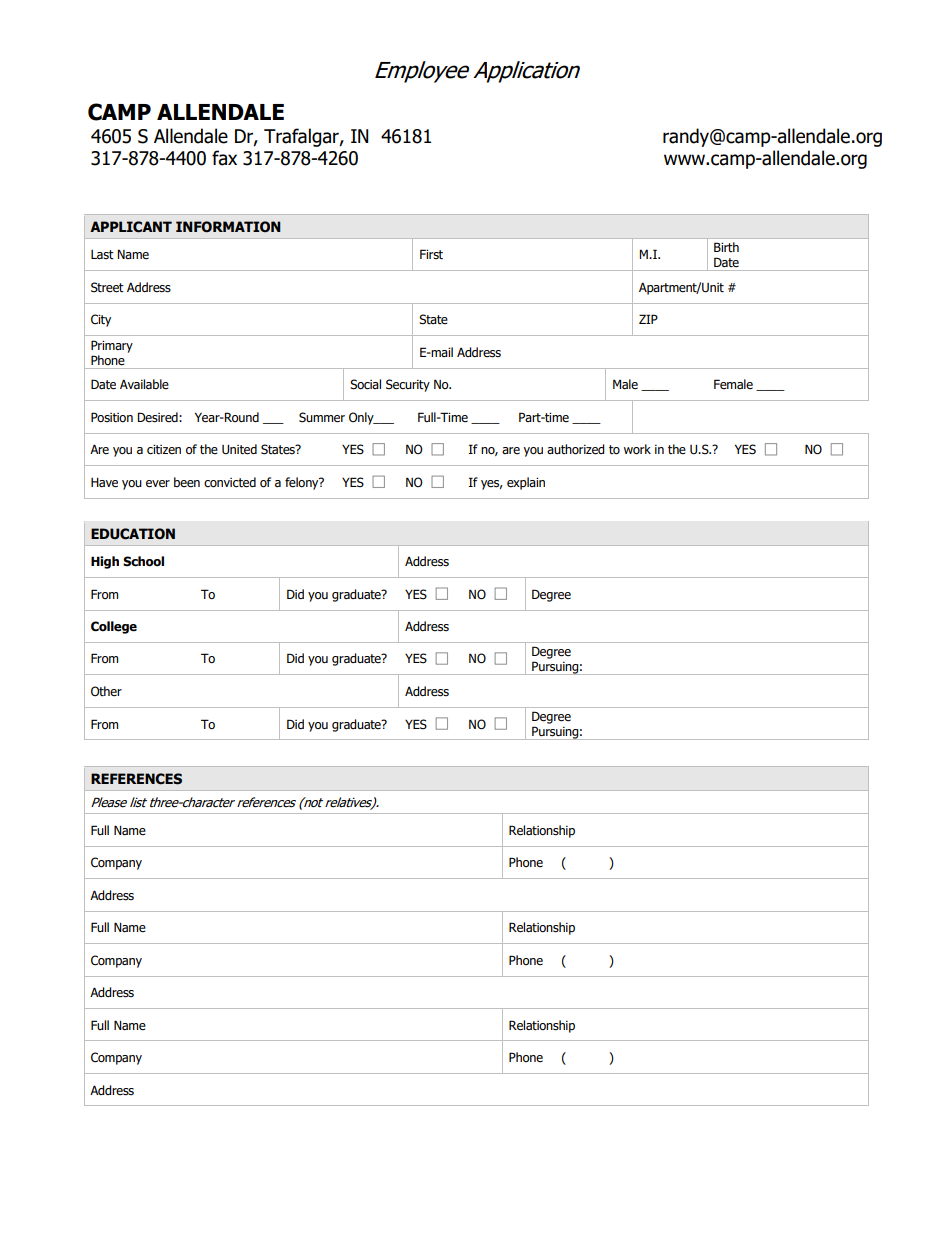  I want to click on Street, so click(107, 287).
